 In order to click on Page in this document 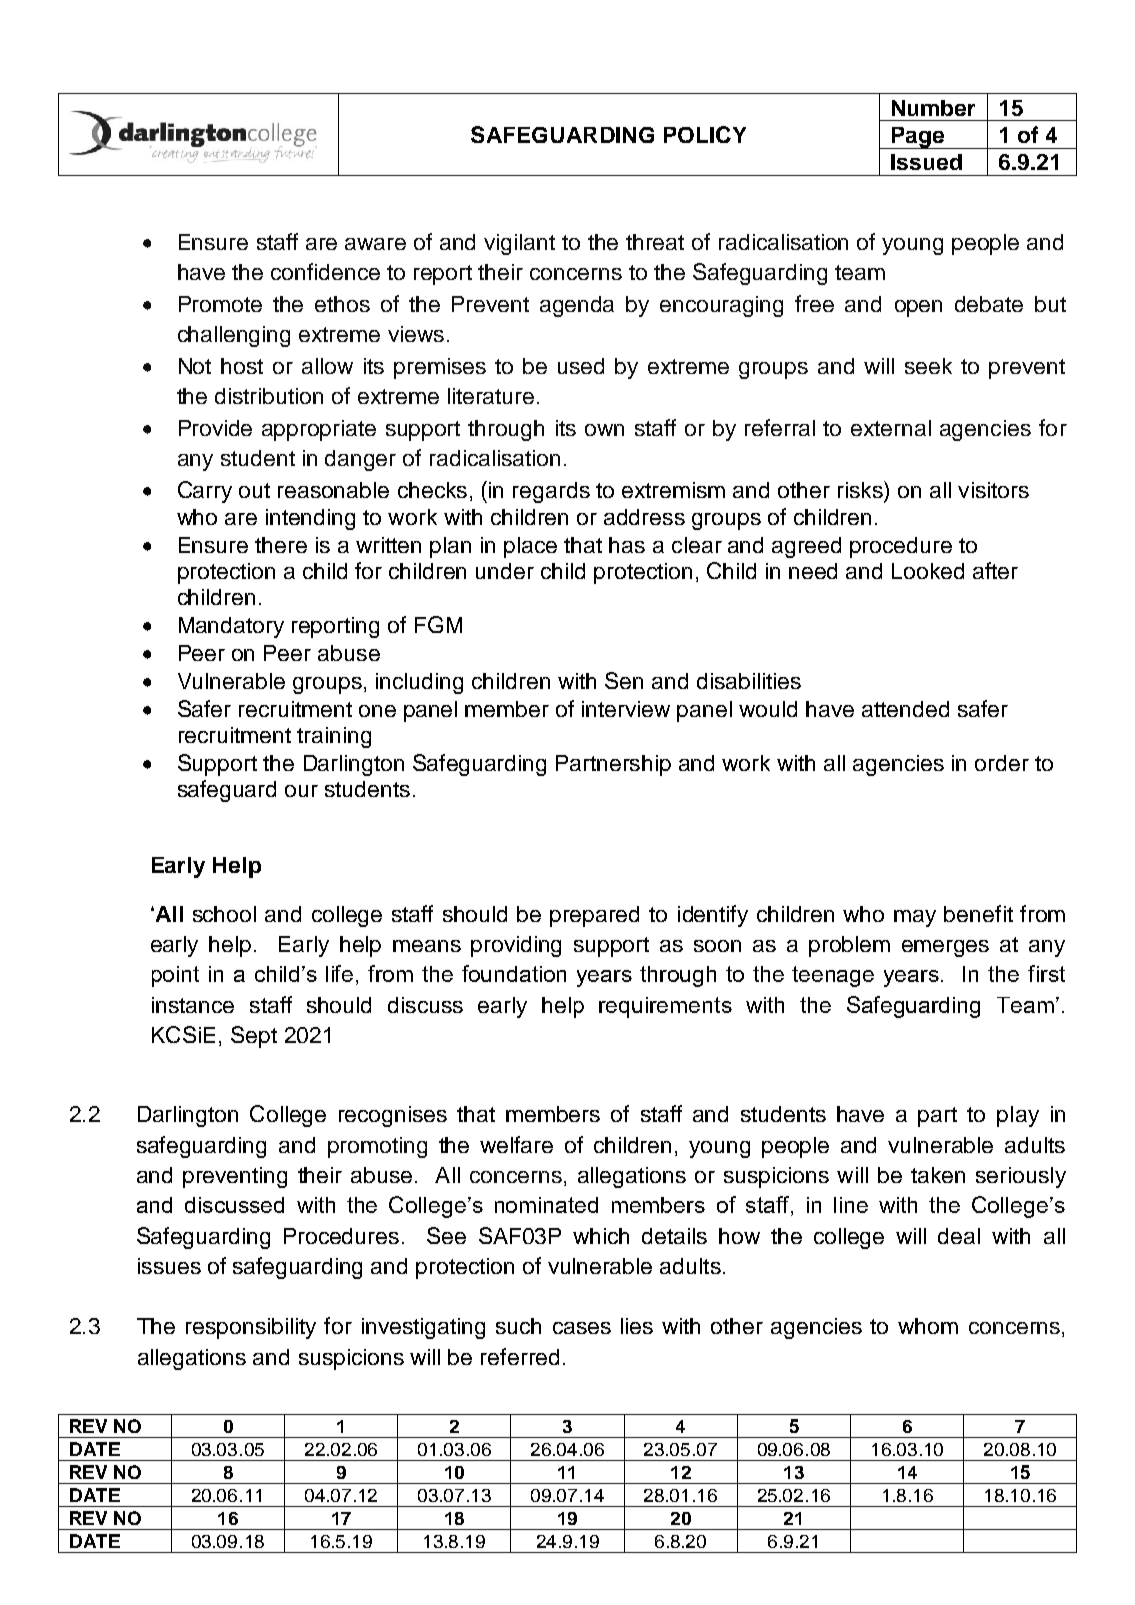, I will do `click(918, 138)`.
